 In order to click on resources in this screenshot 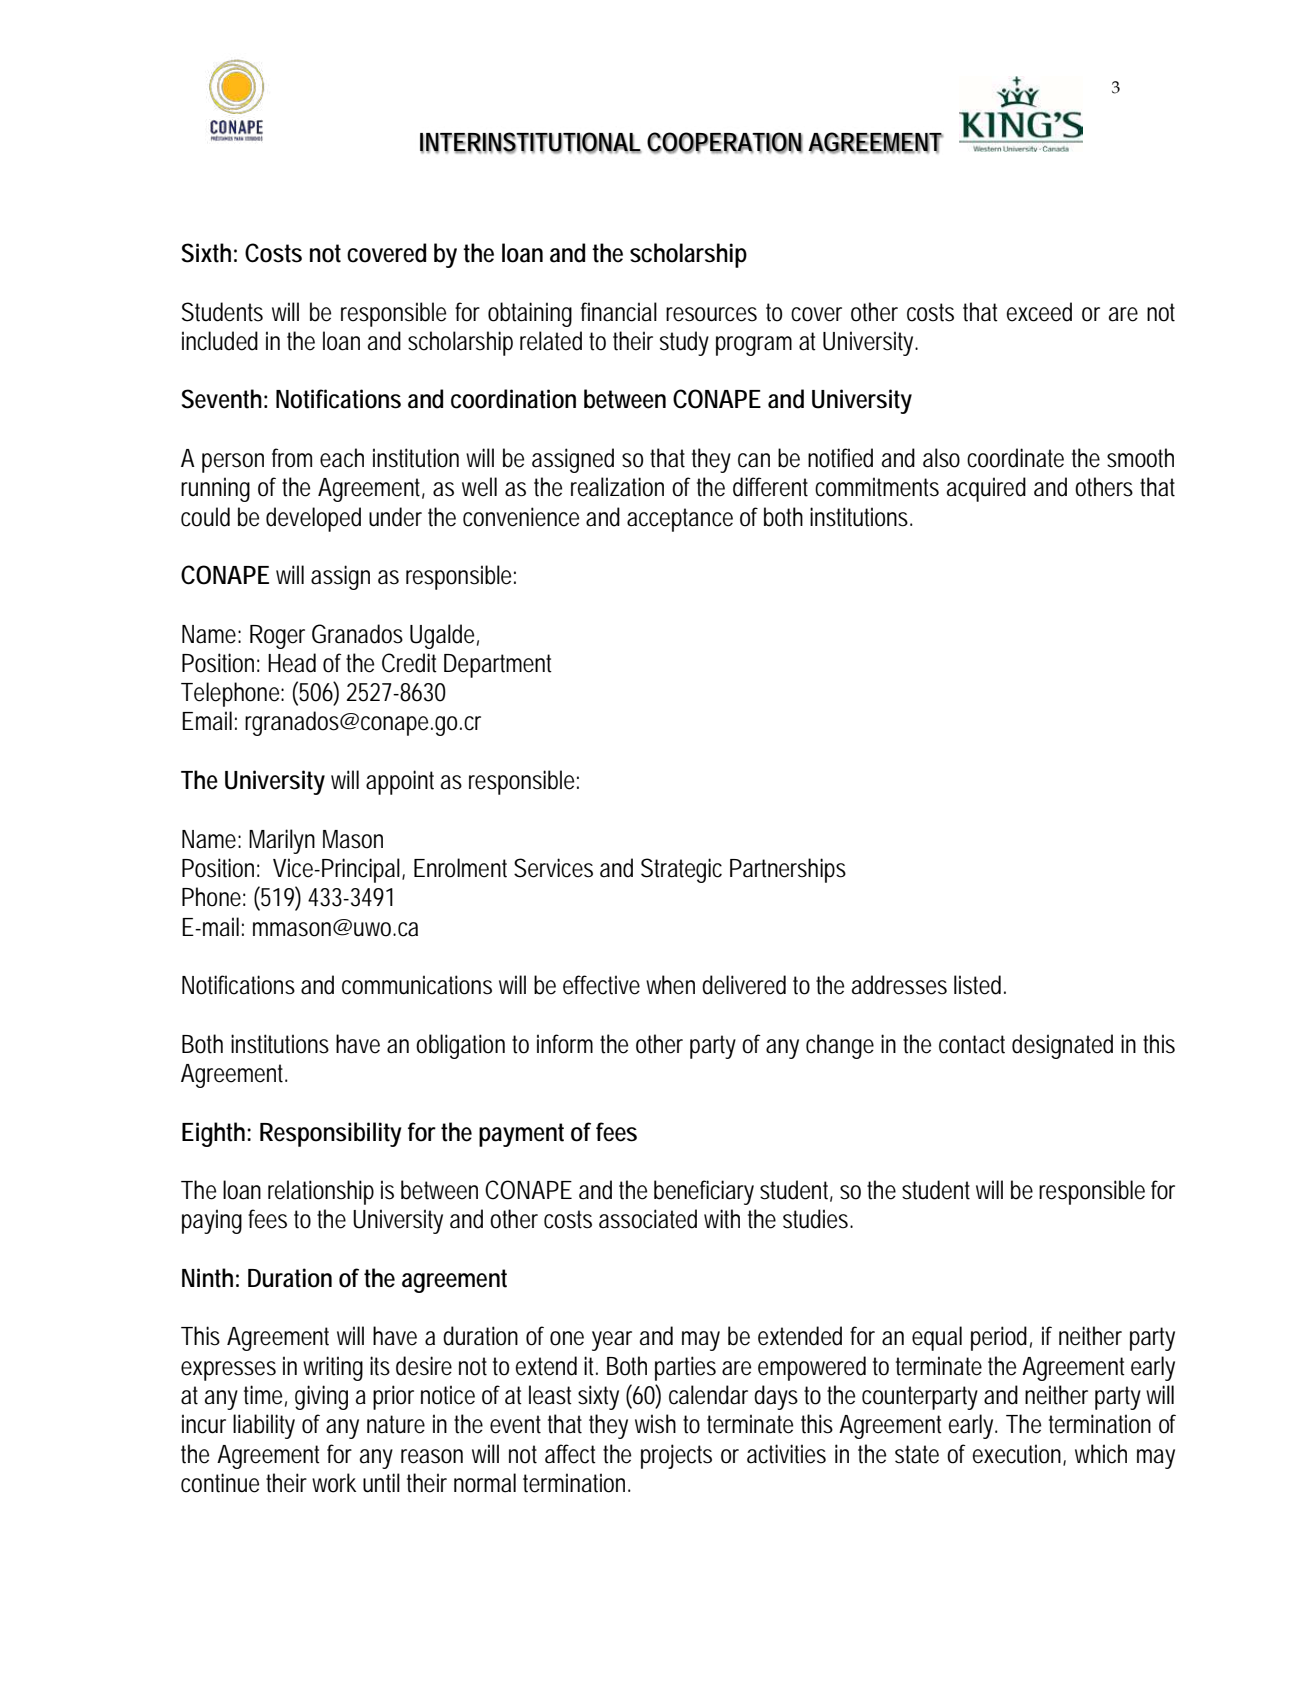, I will do `click(711, 314)`.
